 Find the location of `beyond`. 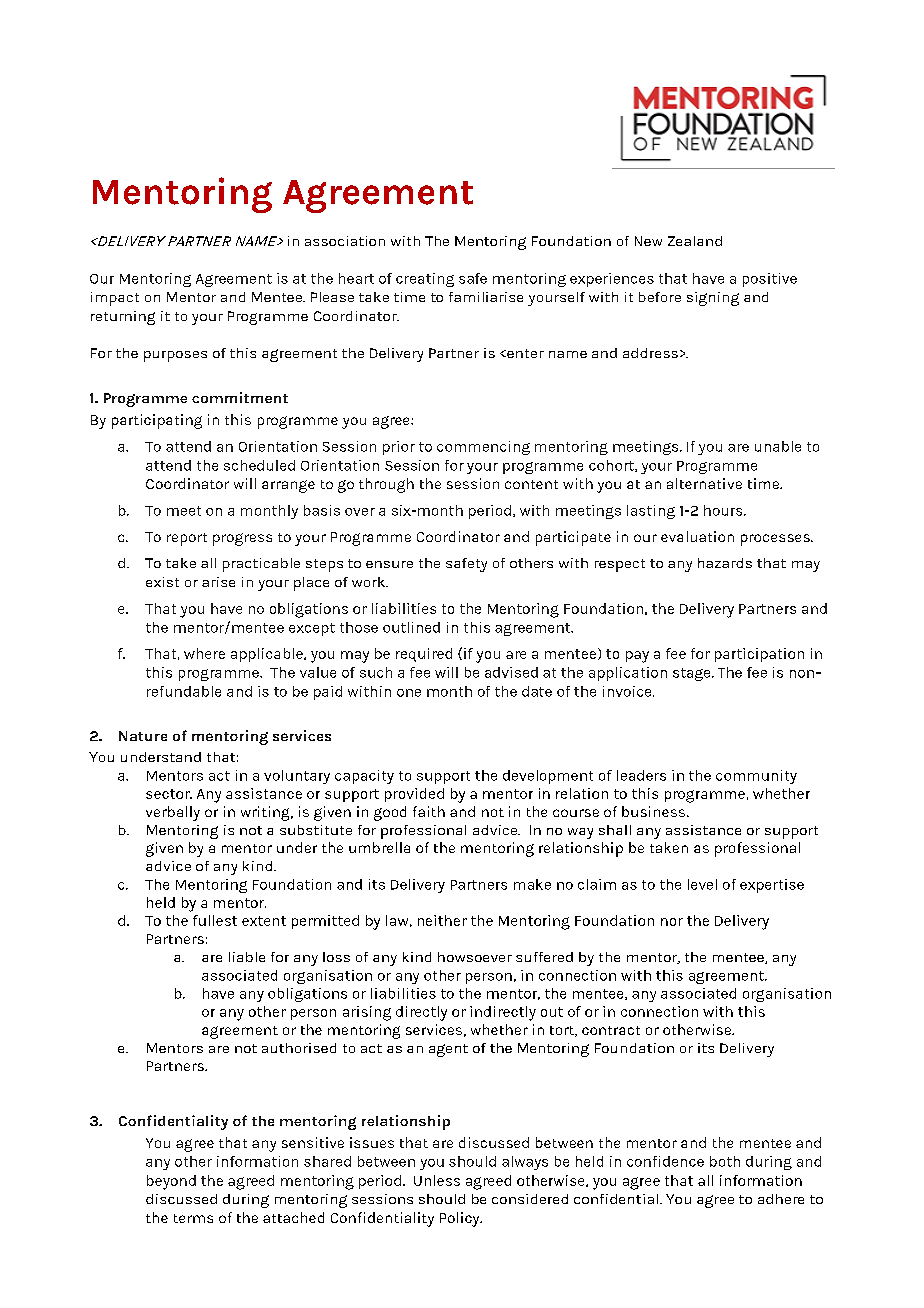

beyond is located at coordinates (171, 1182).
